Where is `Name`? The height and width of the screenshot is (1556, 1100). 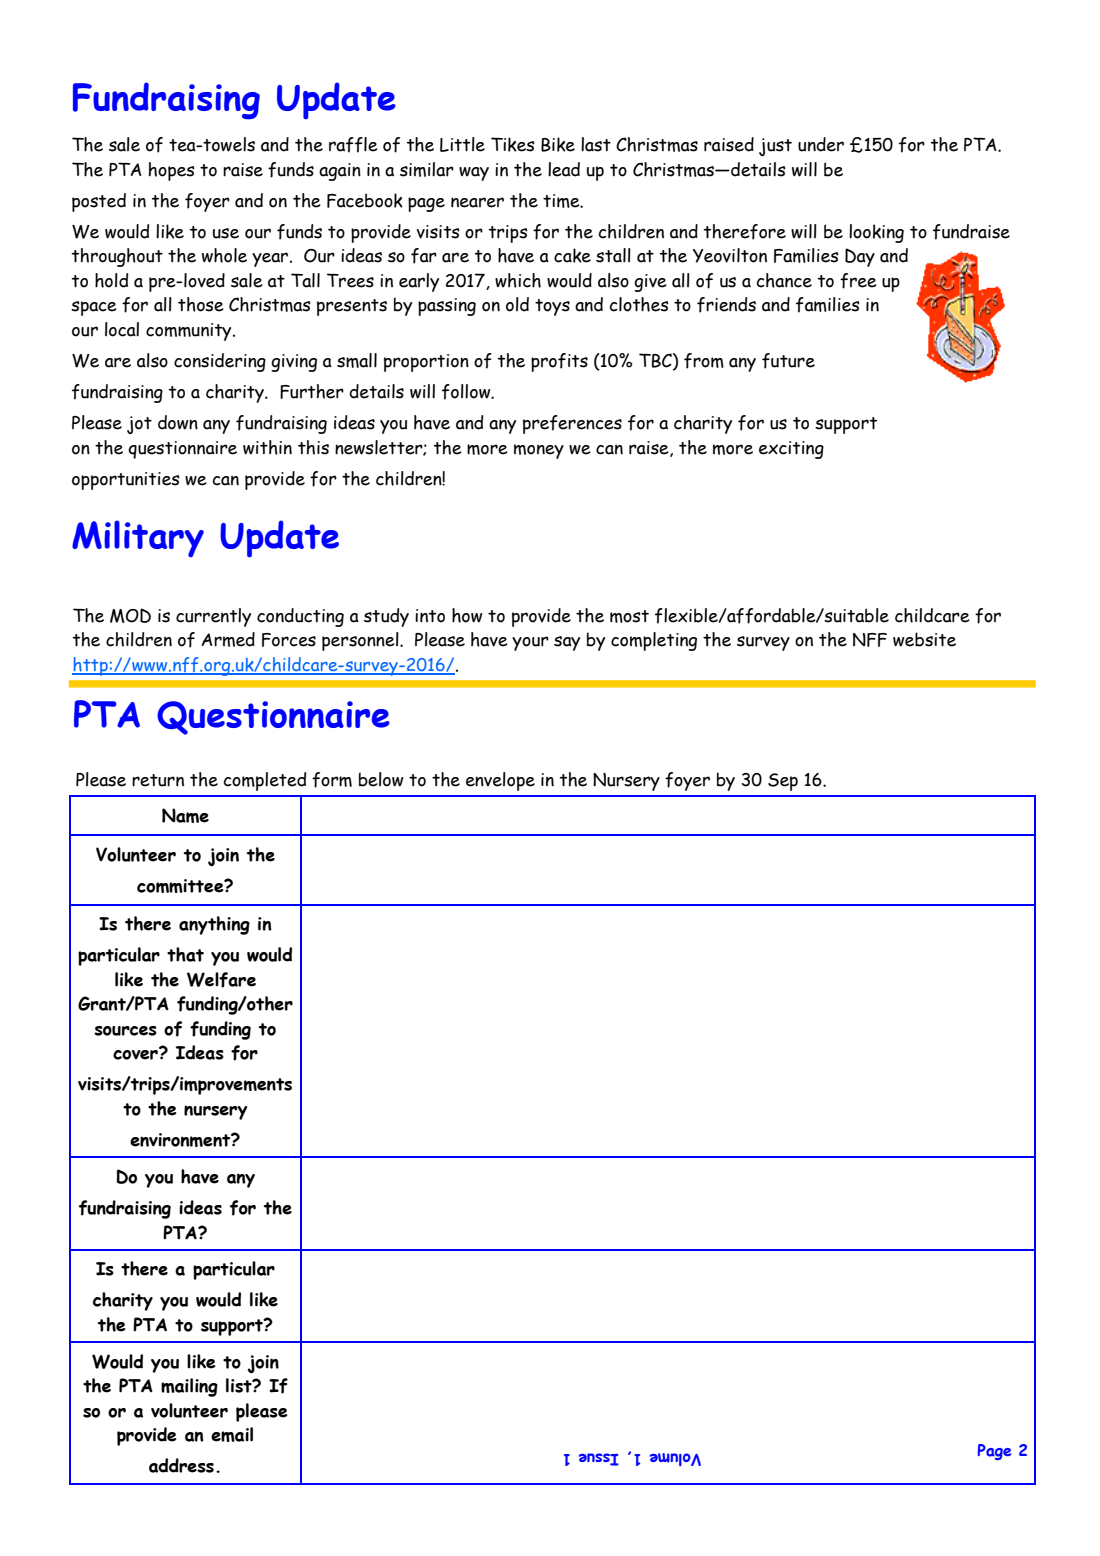 Name is located at coordinates (185, 815).
